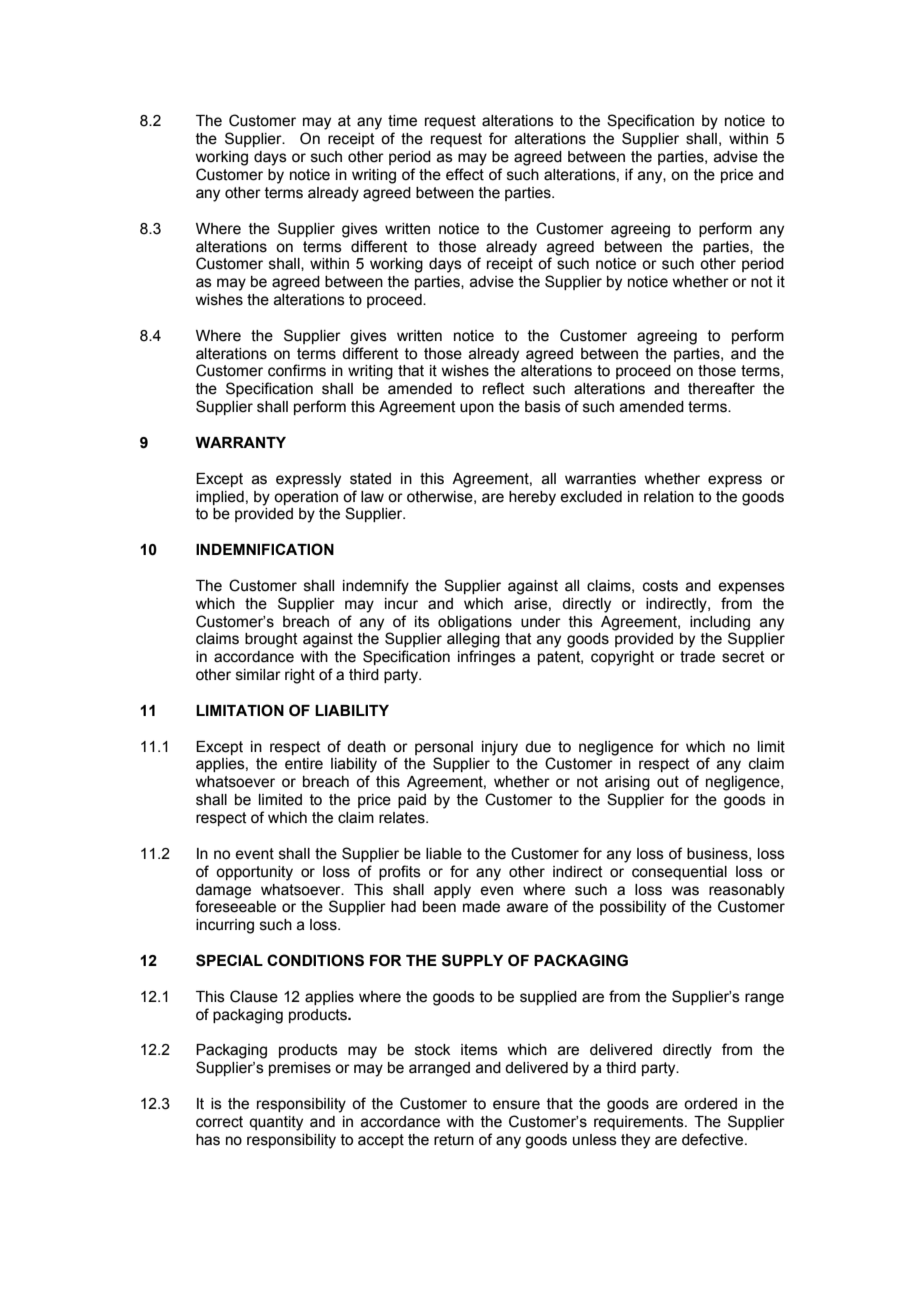 Image resolution: width=924 pixels, height=1308 pixels. What do you see at coordinates (402, 121) in the screenshot?
I see `time` at bounding box center [402, 121].
